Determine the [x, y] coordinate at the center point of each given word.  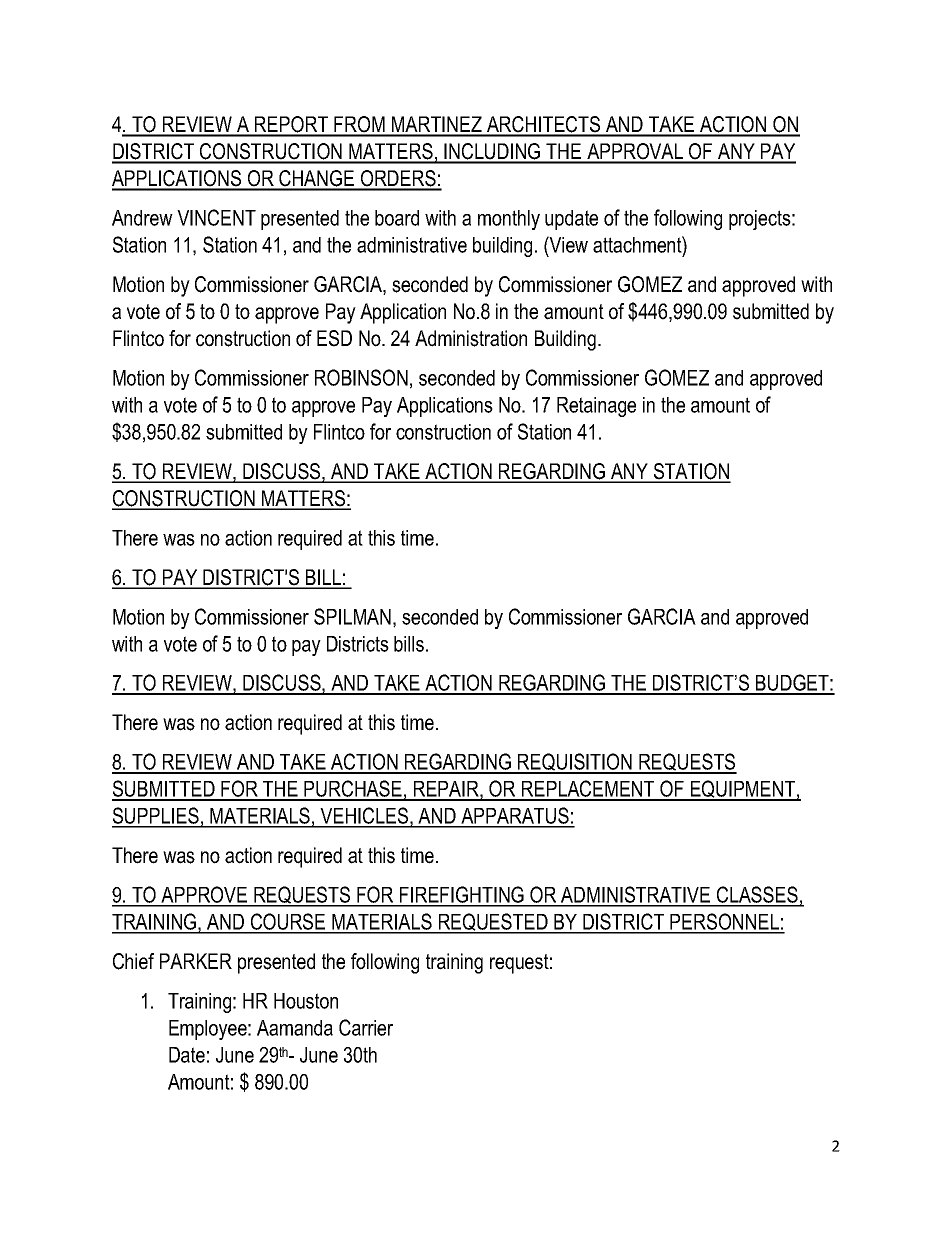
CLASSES [757, 896]
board [397, 218]
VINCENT [216, 217]
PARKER [196, 961]
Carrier [366, 1027]
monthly [509, 220]
